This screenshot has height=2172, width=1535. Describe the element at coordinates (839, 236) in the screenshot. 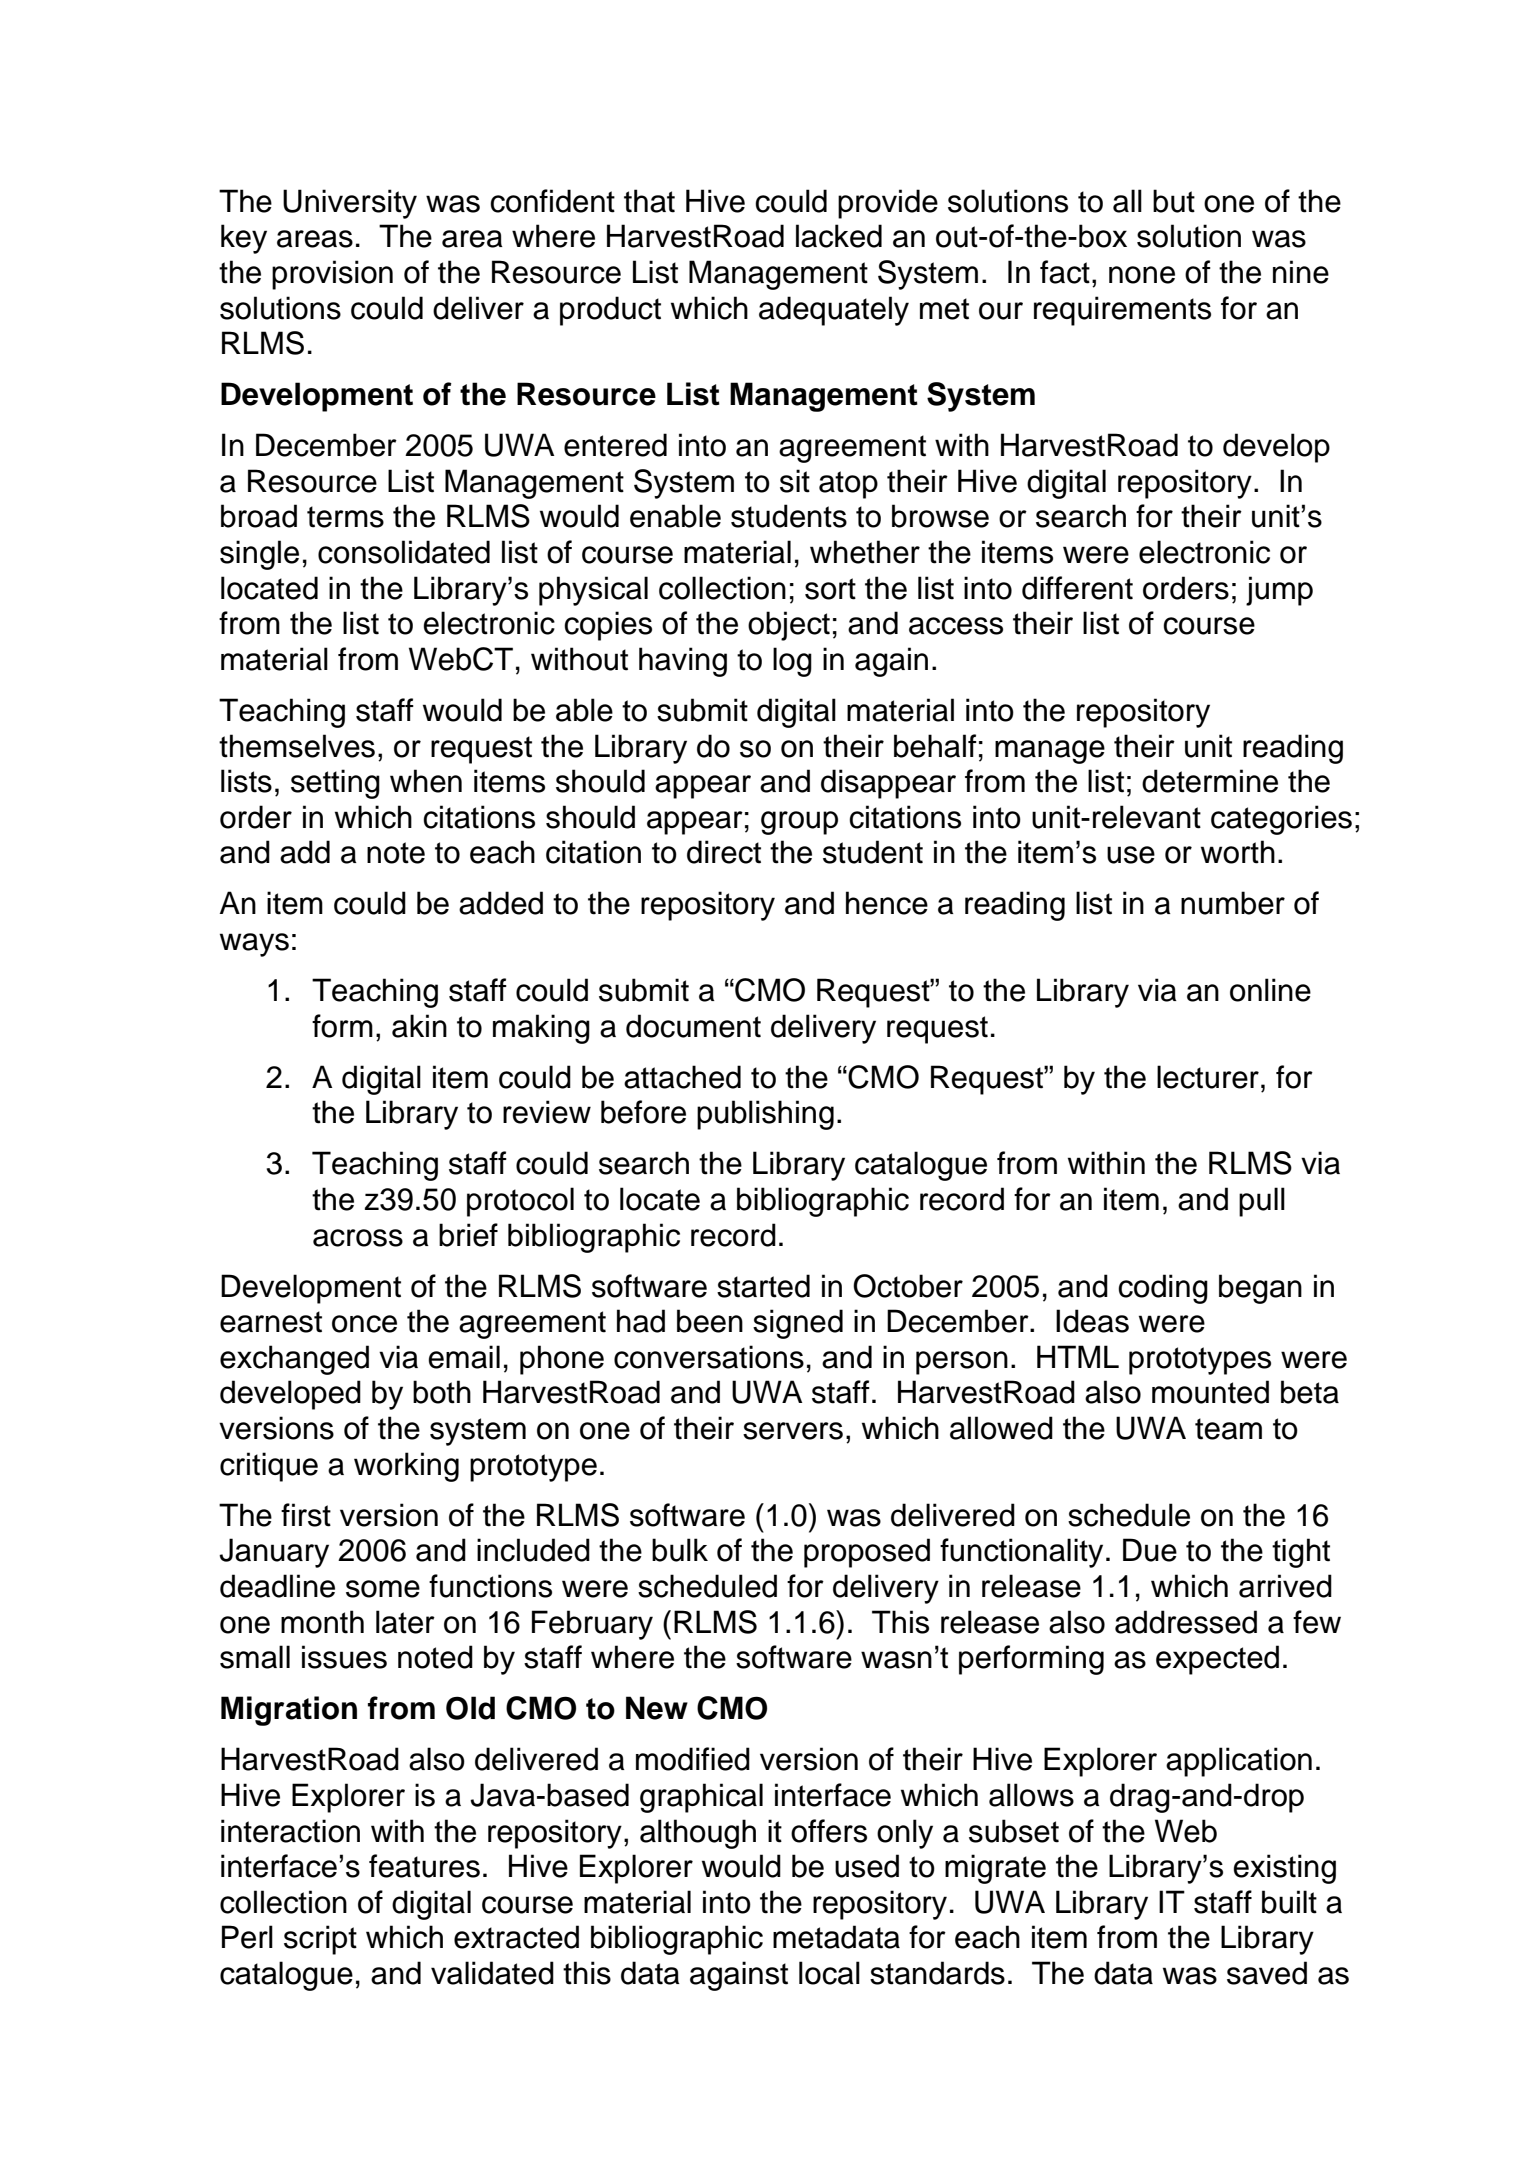

I see `lacked` at that location.
